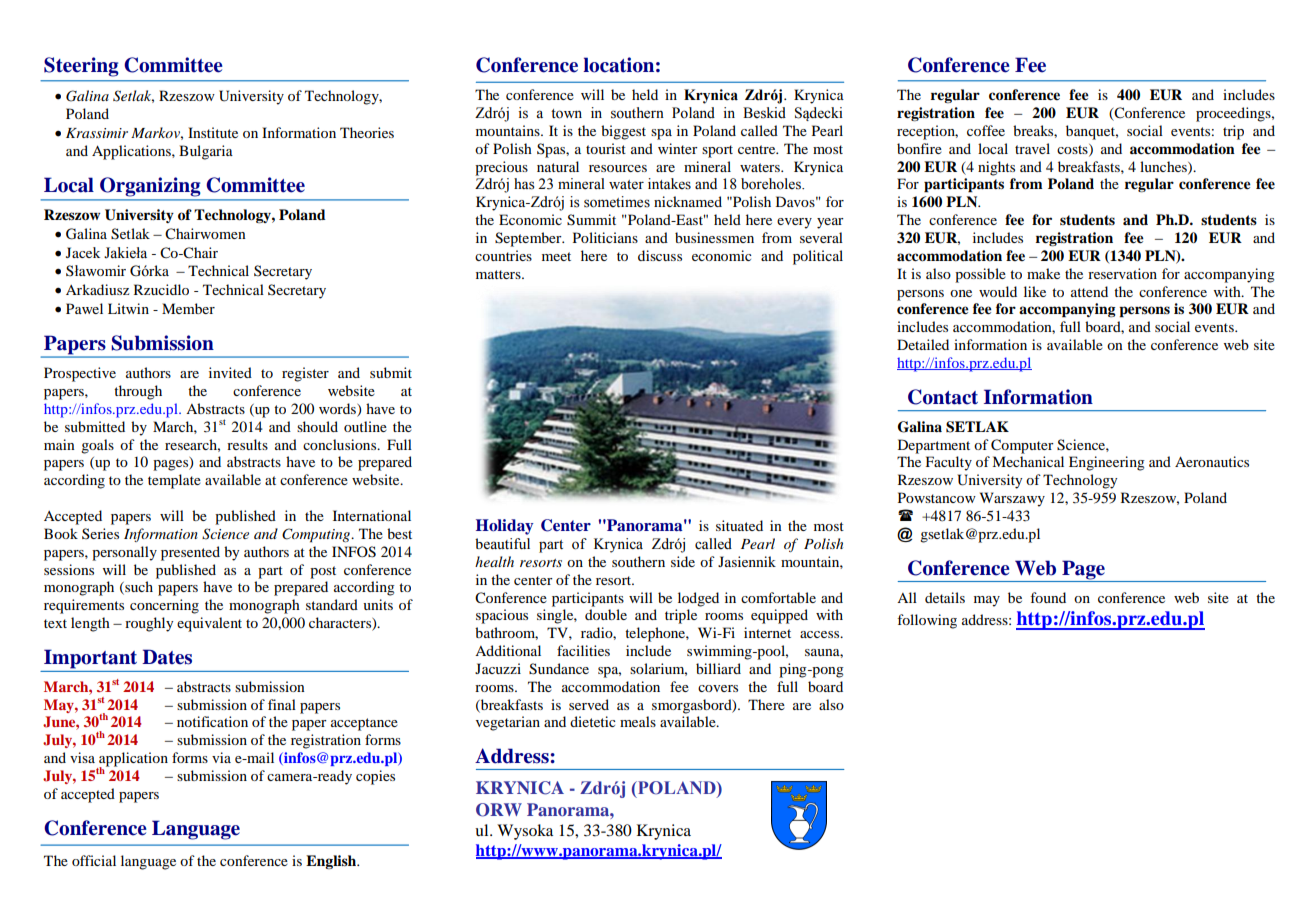 The height and width of the page is (924, 1308). What do you see at coordinates (94, 860) in the page?
I see `official` at bounding box center [94, 860].
